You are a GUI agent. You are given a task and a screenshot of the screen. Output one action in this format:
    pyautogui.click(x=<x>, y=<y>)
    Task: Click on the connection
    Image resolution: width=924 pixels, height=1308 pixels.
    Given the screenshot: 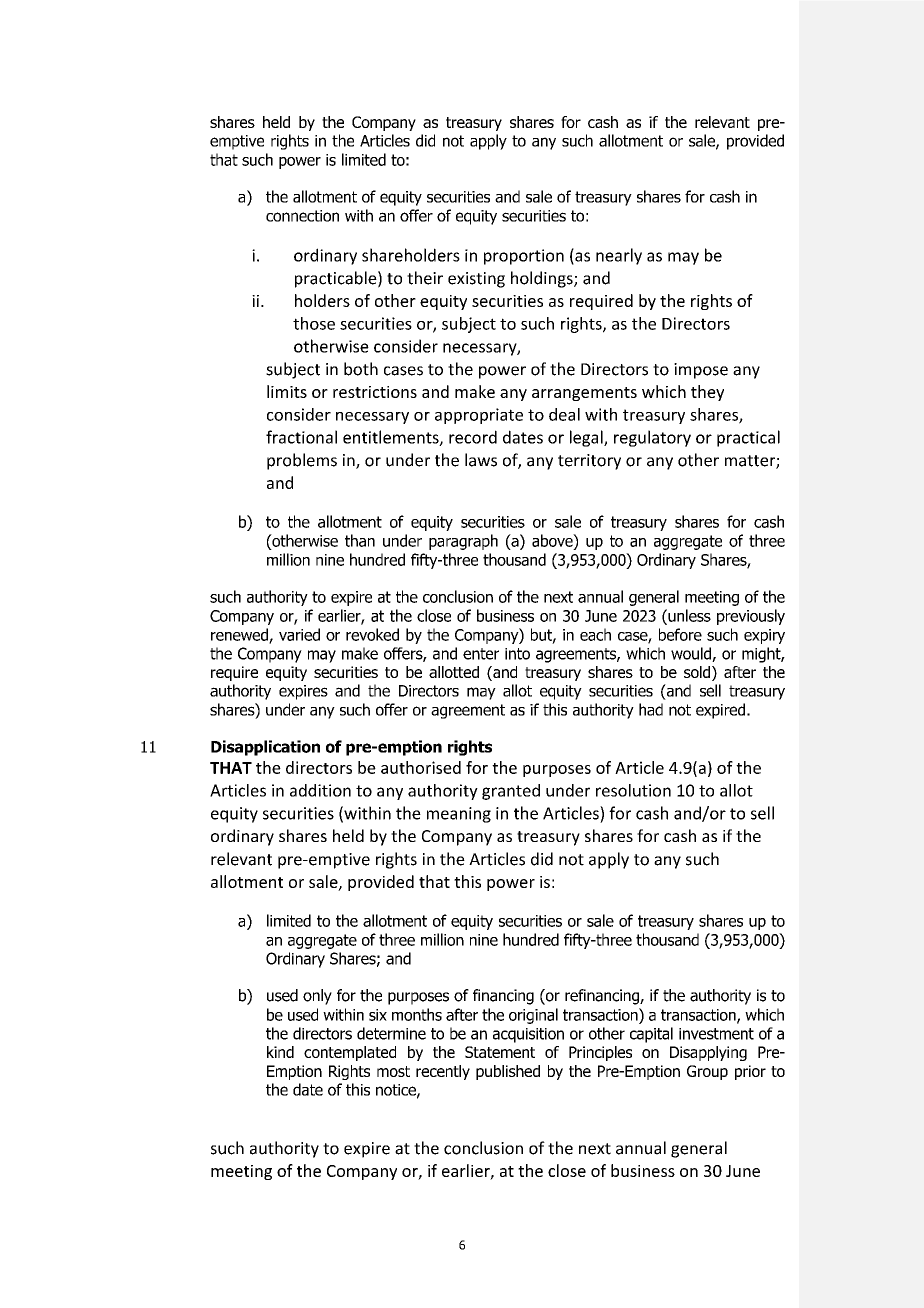 What is the action you would take?
    pyautogui.click(x=302, y=216)
